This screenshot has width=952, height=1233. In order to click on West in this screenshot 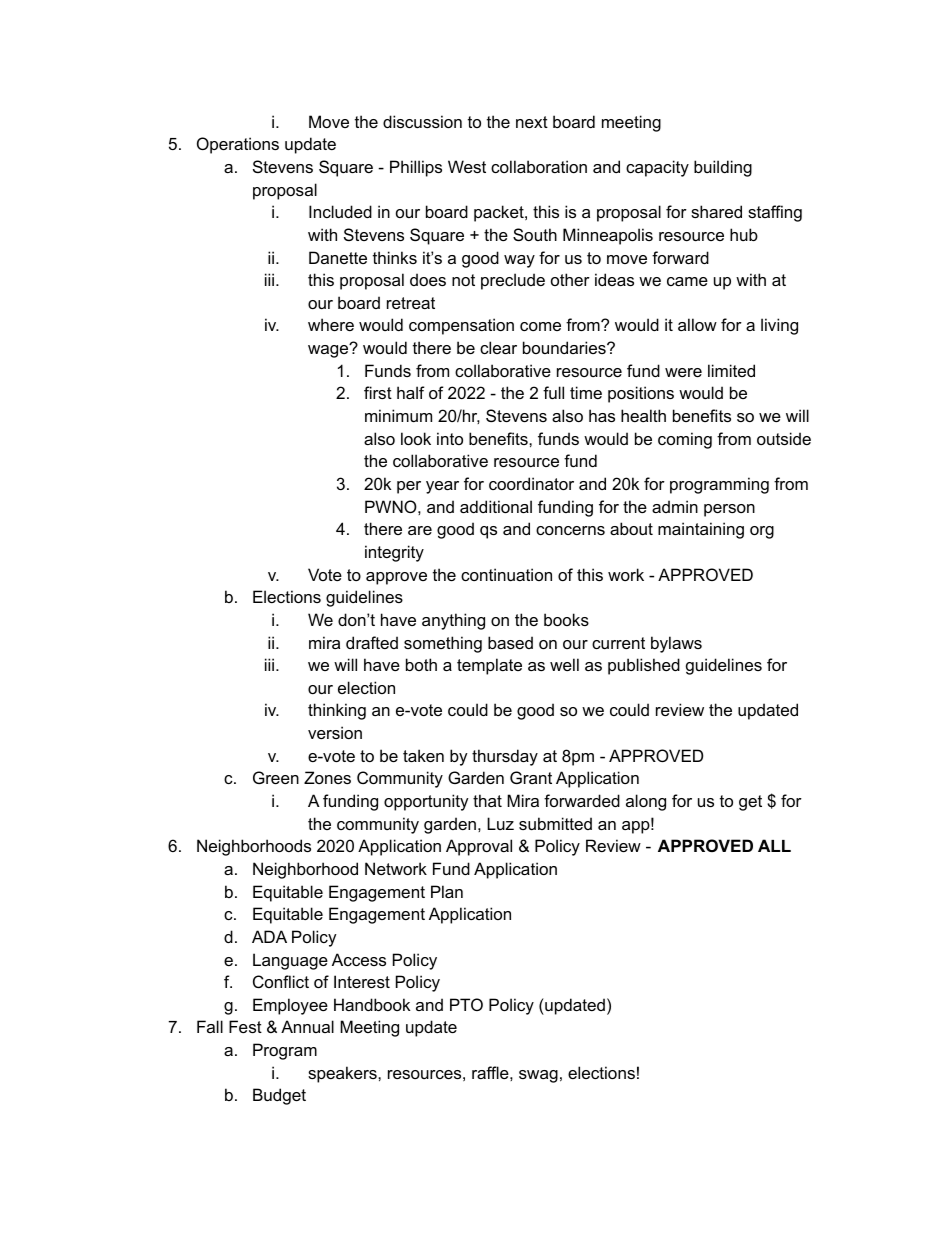, I will do `click(467, 166)`.
